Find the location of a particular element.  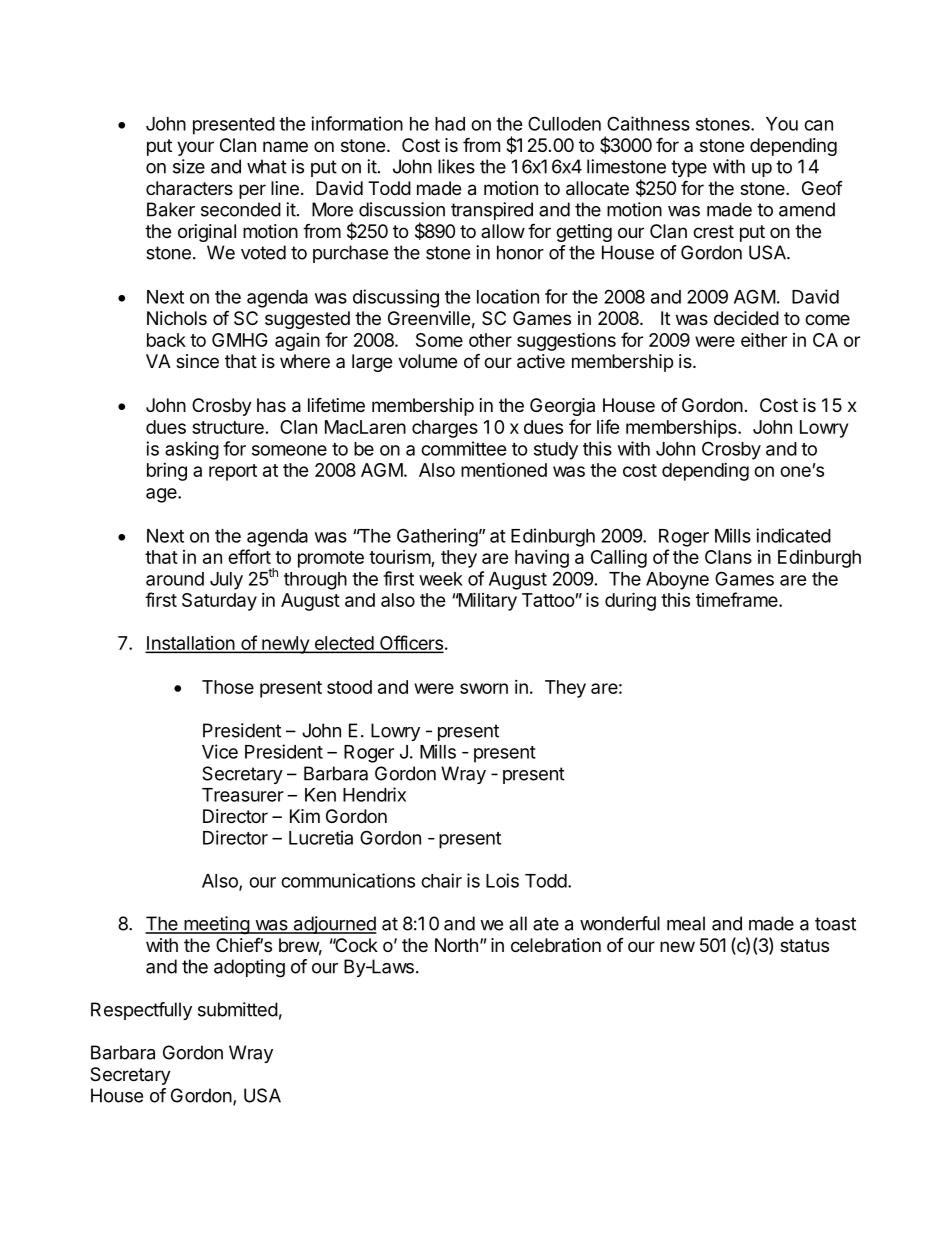

your is located at coordinates (195, 148).
